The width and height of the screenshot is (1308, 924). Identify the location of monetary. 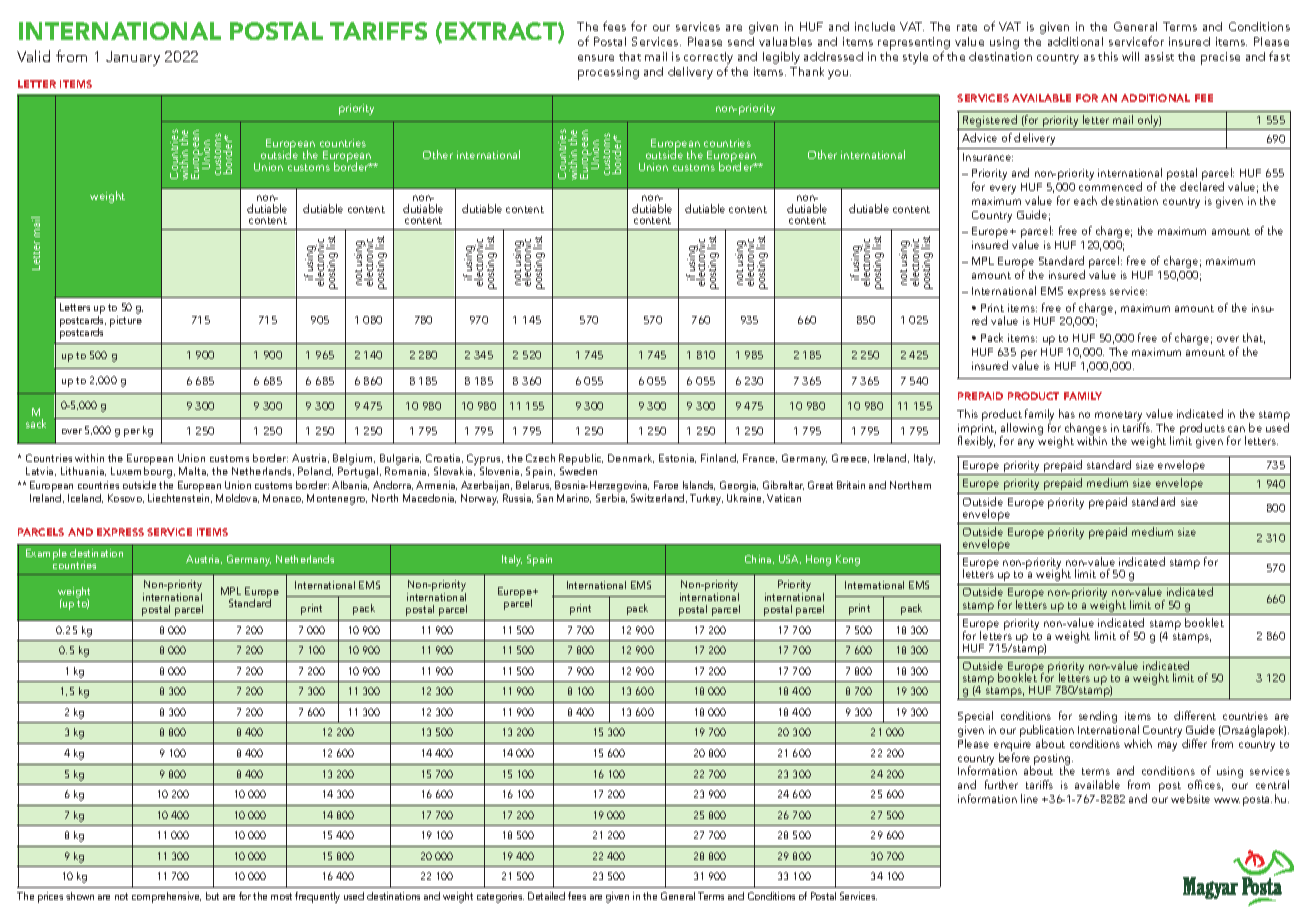
(1118, 416).
